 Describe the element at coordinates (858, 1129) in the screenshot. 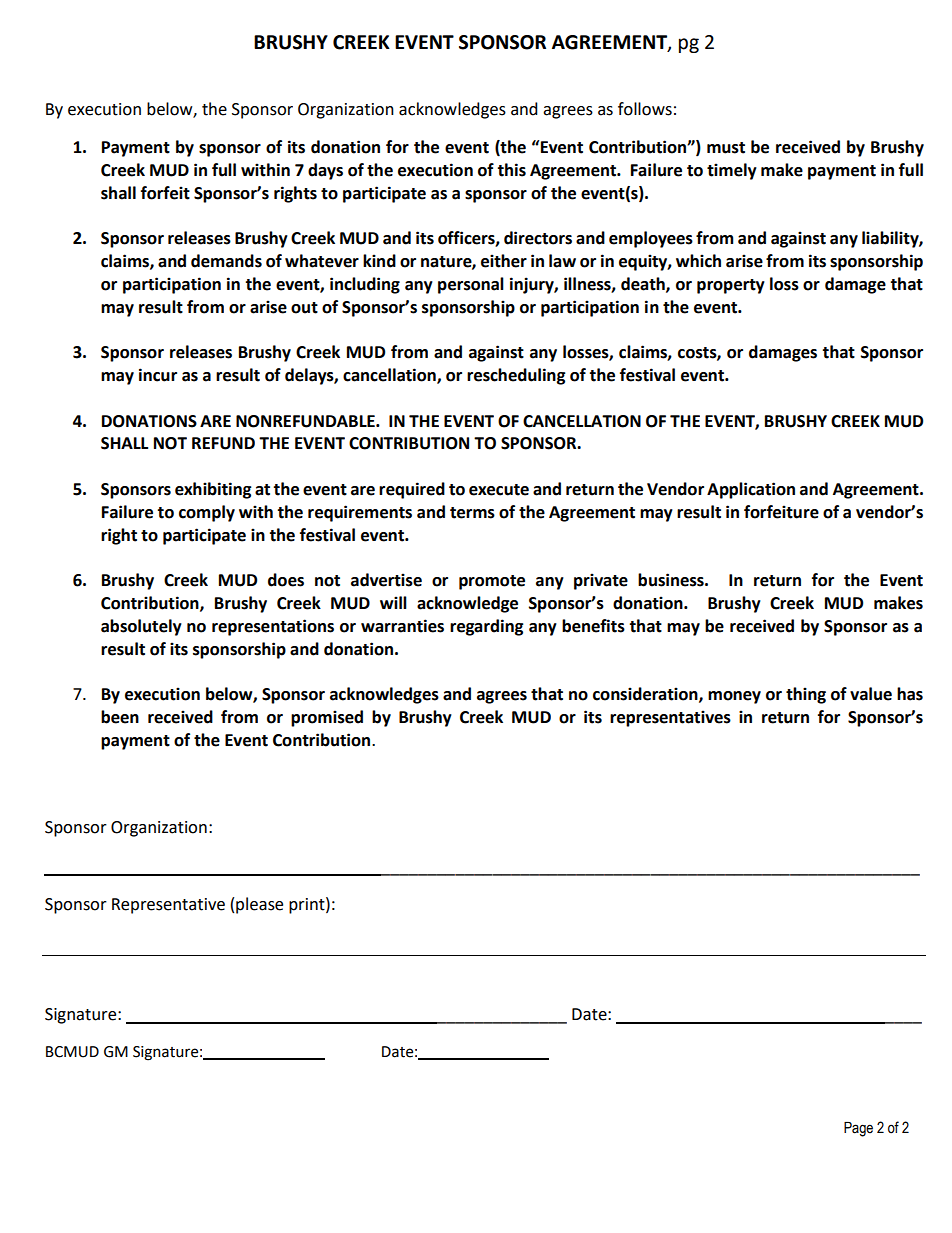

I see `Page` at that location.
